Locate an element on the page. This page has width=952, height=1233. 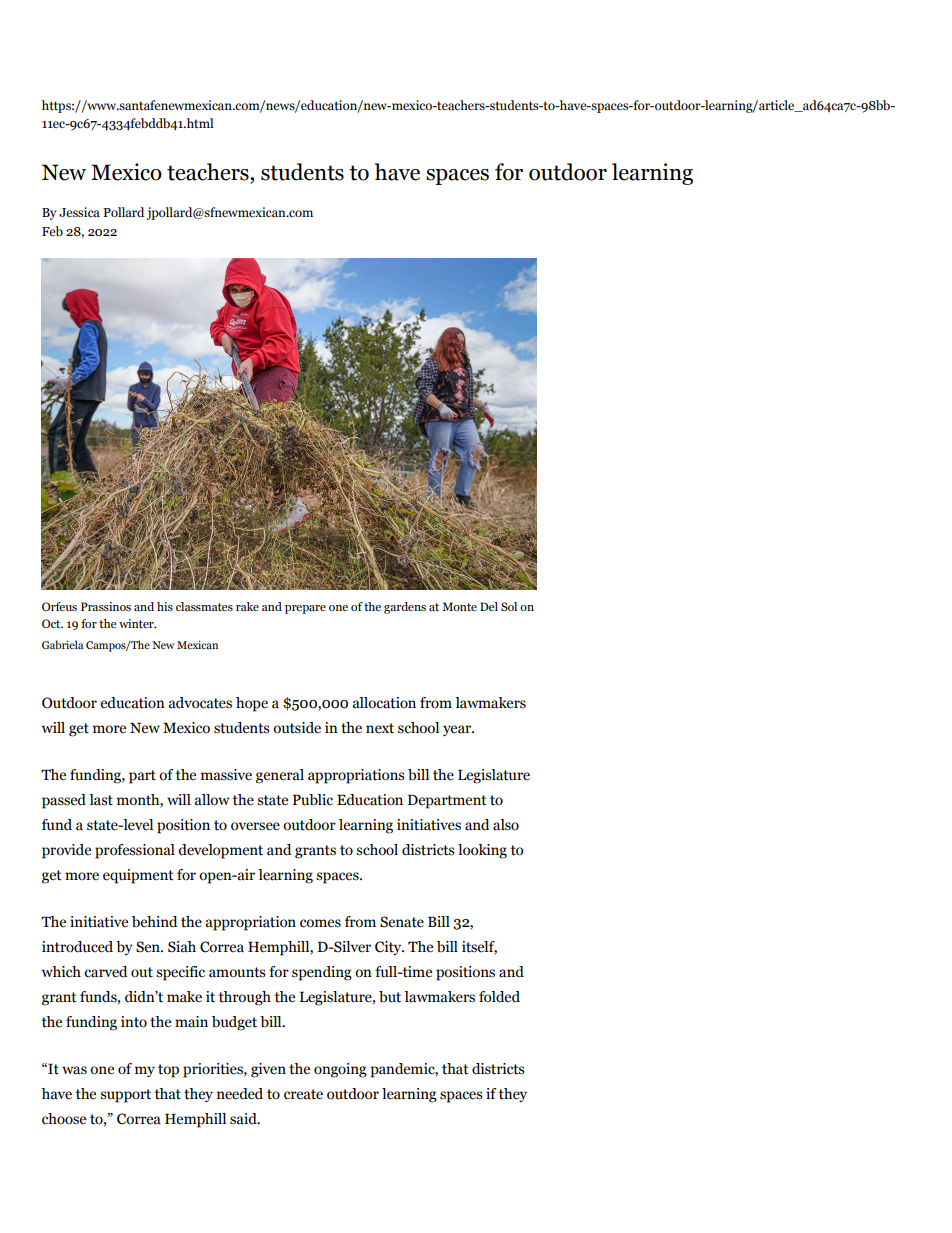
Monte is located at coordinates (459, 606).
